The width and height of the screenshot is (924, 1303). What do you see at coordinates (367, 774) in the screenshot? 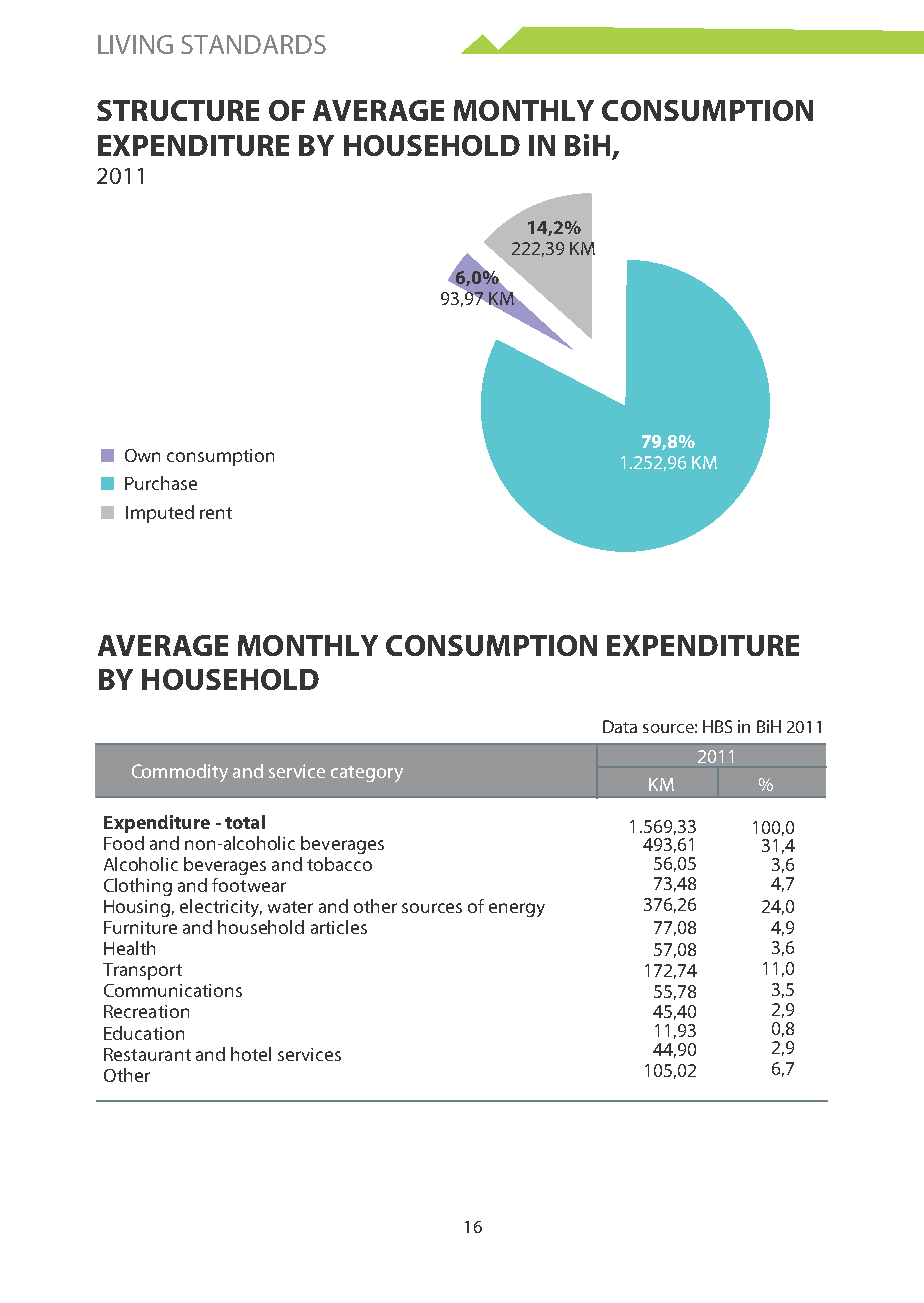
I see `category` at bounding box center [367, 774].
